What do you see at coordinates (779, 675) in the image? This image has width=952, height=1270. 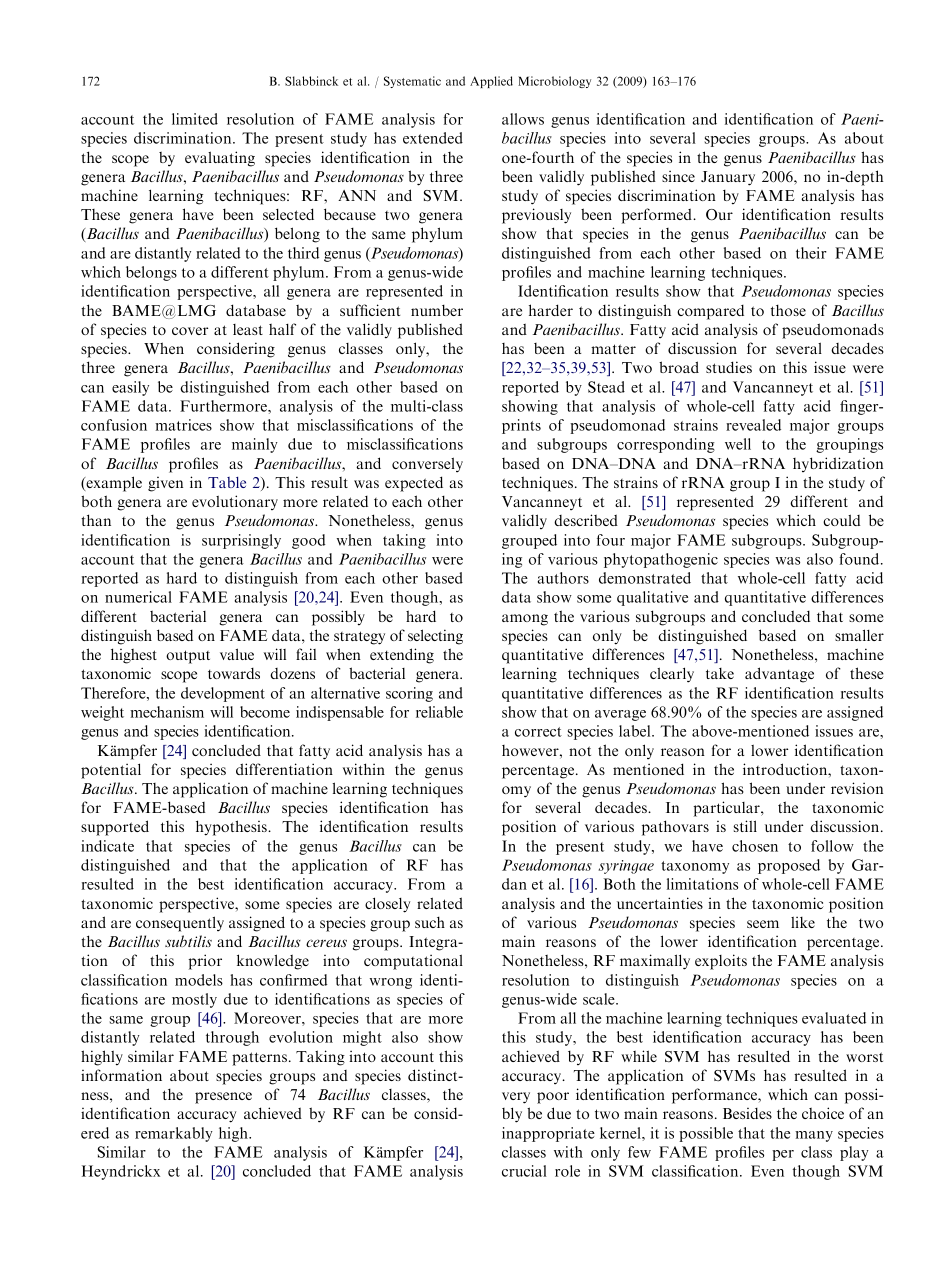 I see `advantage` at bounding box center [779, 675].
